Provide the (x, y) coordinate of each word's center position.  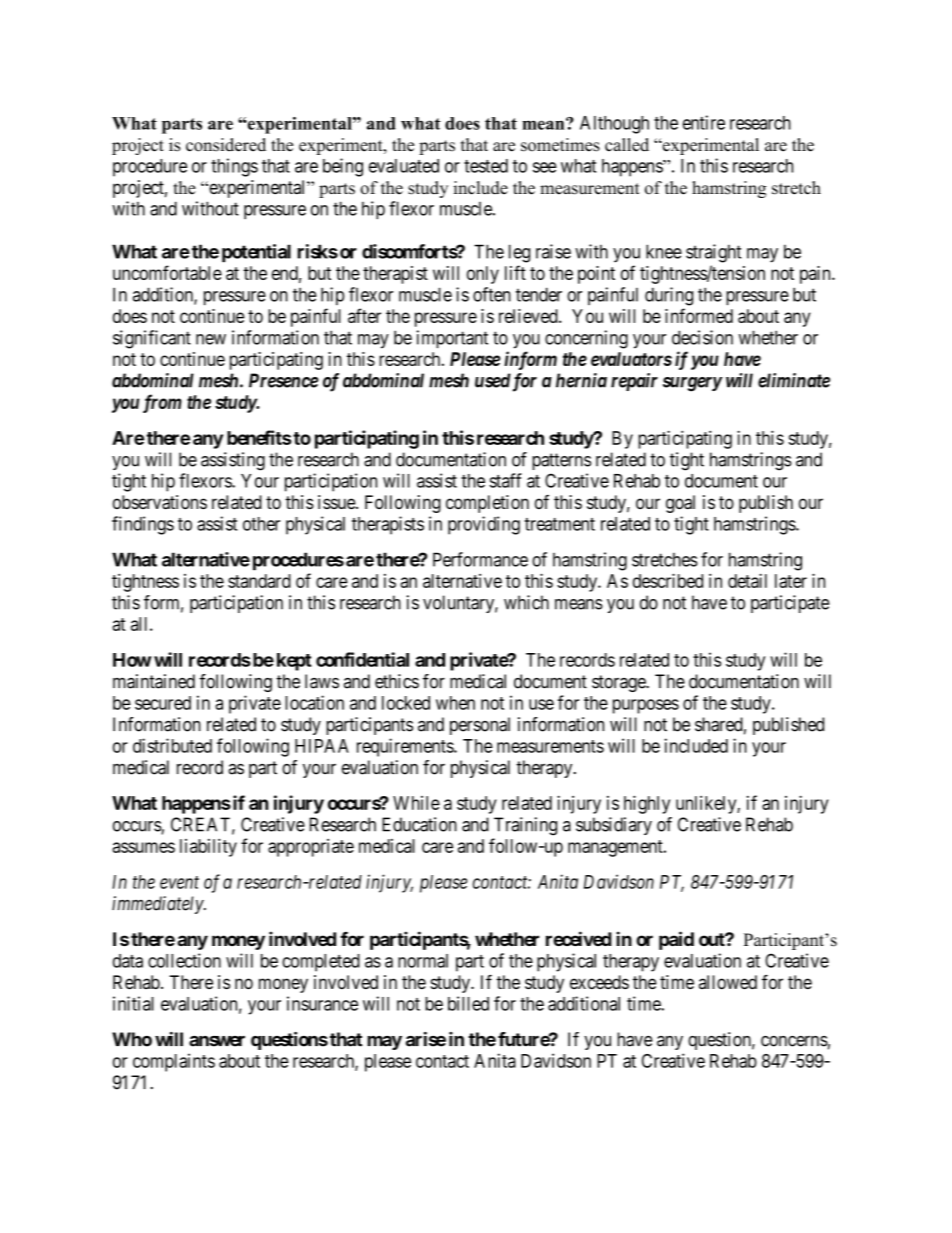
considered (226, 145)
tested (486, 166)
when (455, 703)
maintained (154, 681)
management (616, 848)
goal (680, 504)
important (452, 339)
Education (419, 824)
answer (217, 1041)
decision (702, 337)
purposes (646, 706)
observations (160, 502)
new (211, 339)
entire (704, 122)
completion (487, 504)
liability (208, 847)
